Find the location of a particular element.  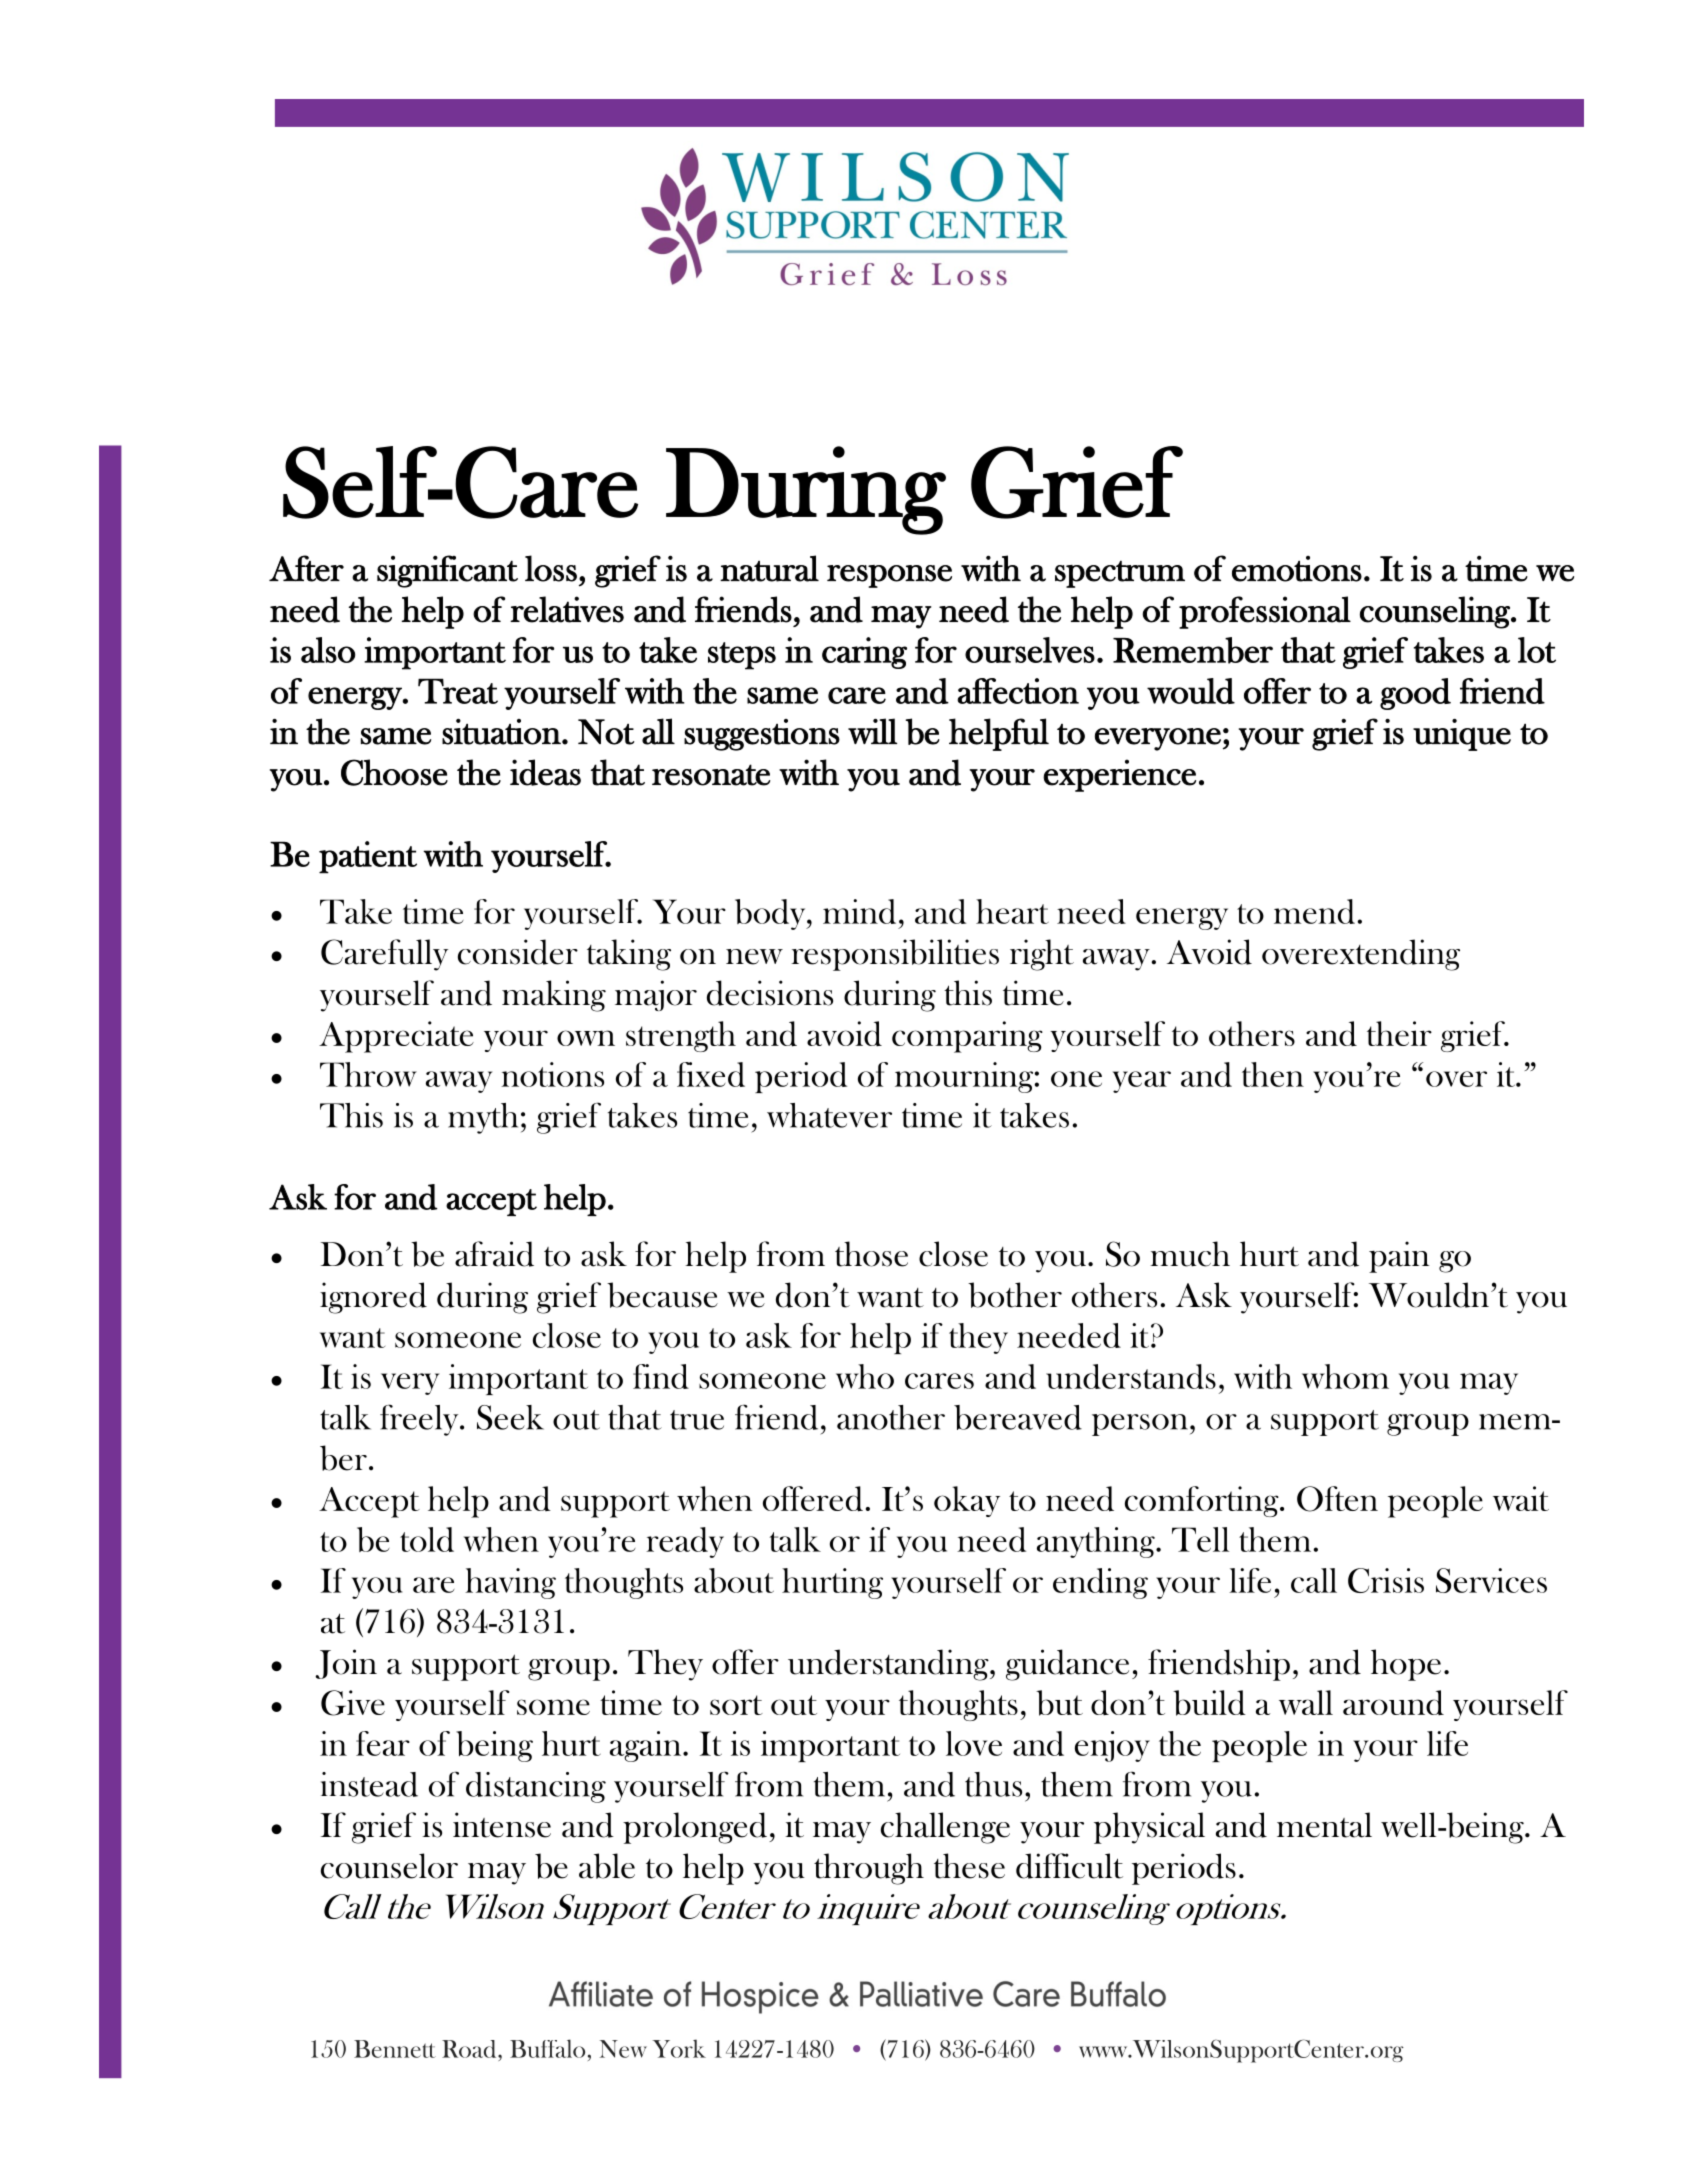

consider is located at coordinates (518, 952).
